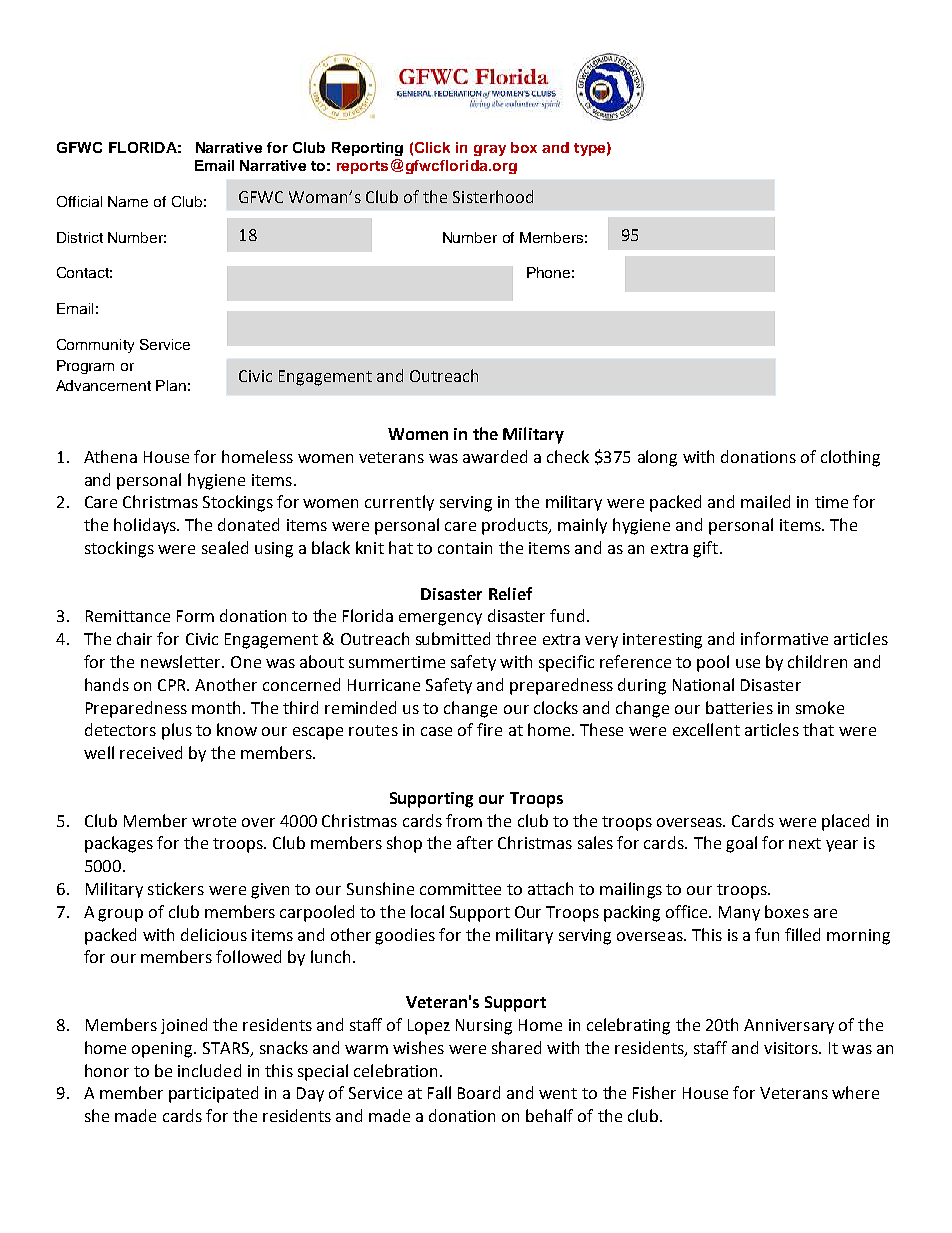  Describe the element at coordinates (479, 1092) in the screenshot. I see `Board` at that location.
